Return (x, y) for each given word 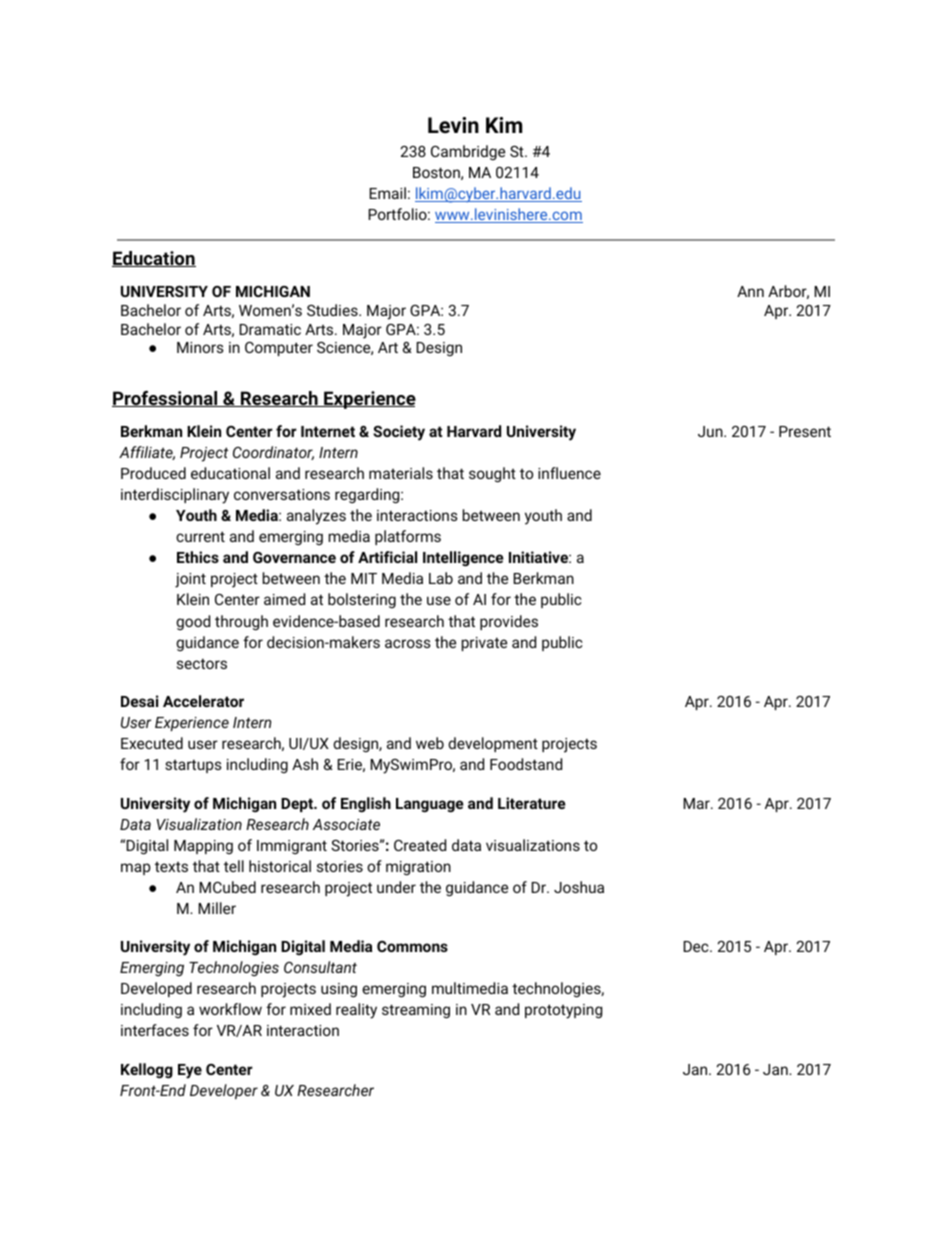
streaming (416, 1011)
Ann (750, 291)
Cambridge (468, 152)
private (484, 644)
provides (509, 622)
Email (387, 193)
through (241, 623)
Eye (190, 1071)
